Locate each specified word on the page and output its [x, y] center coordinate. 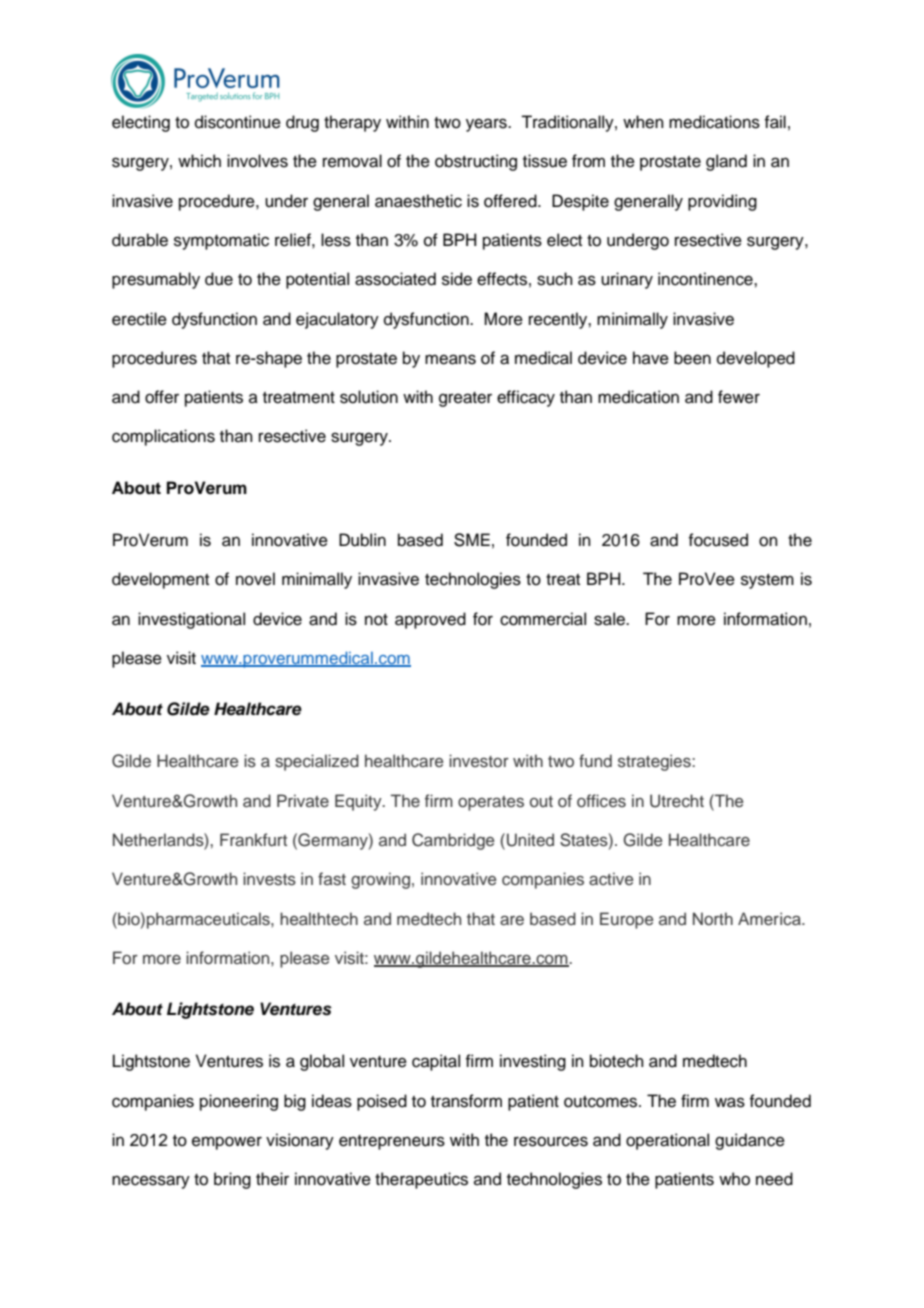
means [450, 359]
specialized [317, 762]
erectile [139, 319]
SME [472, 540]
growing [380, 880]
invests [269, 879]
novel [255, 579]
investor [479, 760]
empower [227, 1143]
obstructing [476, 162]
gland [726, 162]
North [713, 918]
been [692, 358]
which [199, 161]
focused [718, 540]
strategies [655, 762]
